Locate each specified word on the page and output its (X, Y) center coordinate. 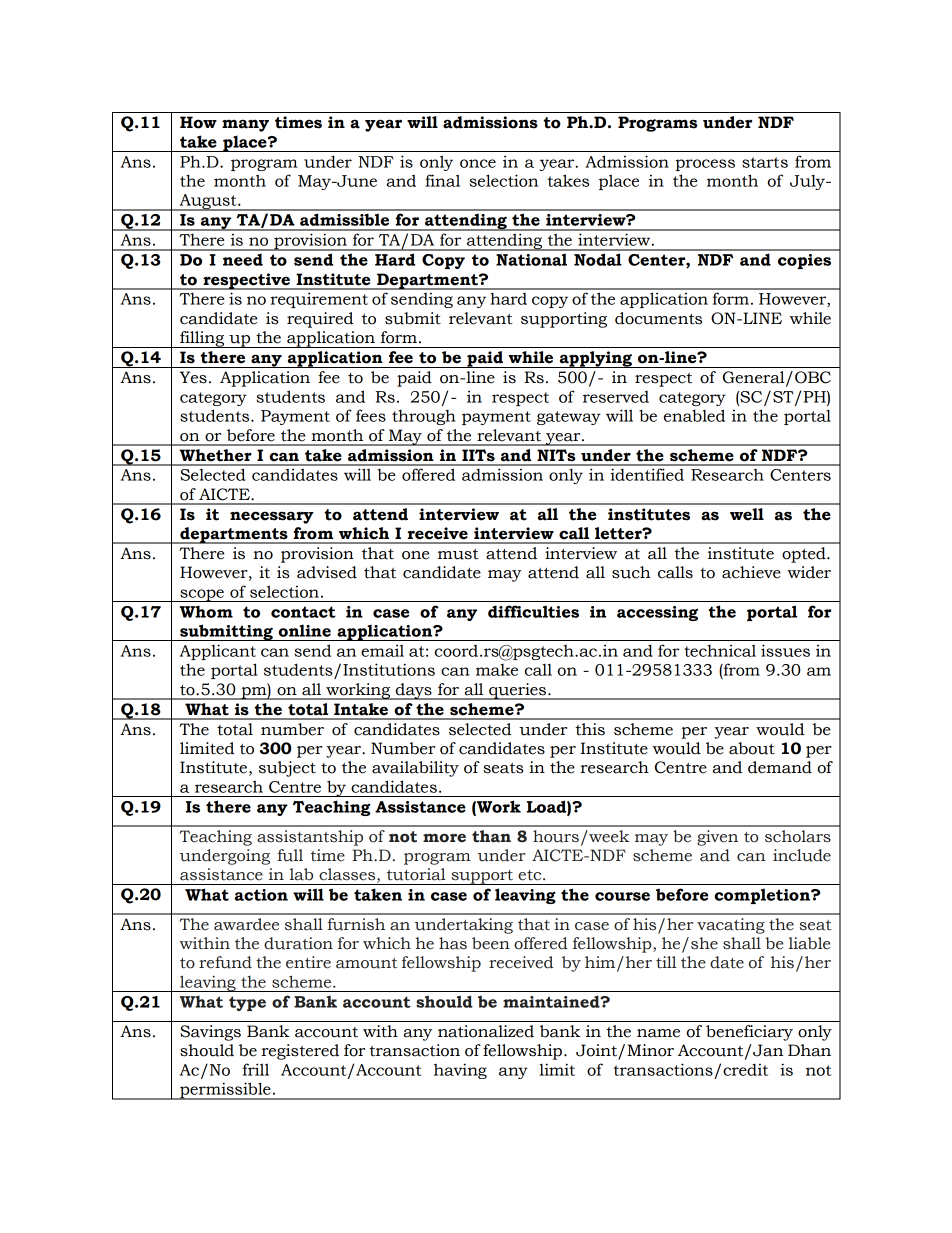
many (245, 125)
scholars (798, 836)
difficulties (533, 611)
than (491, 836)
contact (303, 612)
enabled (694, 415)
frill (256, 1069)
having (460, 1071)
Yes (193, 377)
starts (765, 162)
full (290, 855)
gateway (569, 418)
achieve (751, 572)
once (478, 163)
